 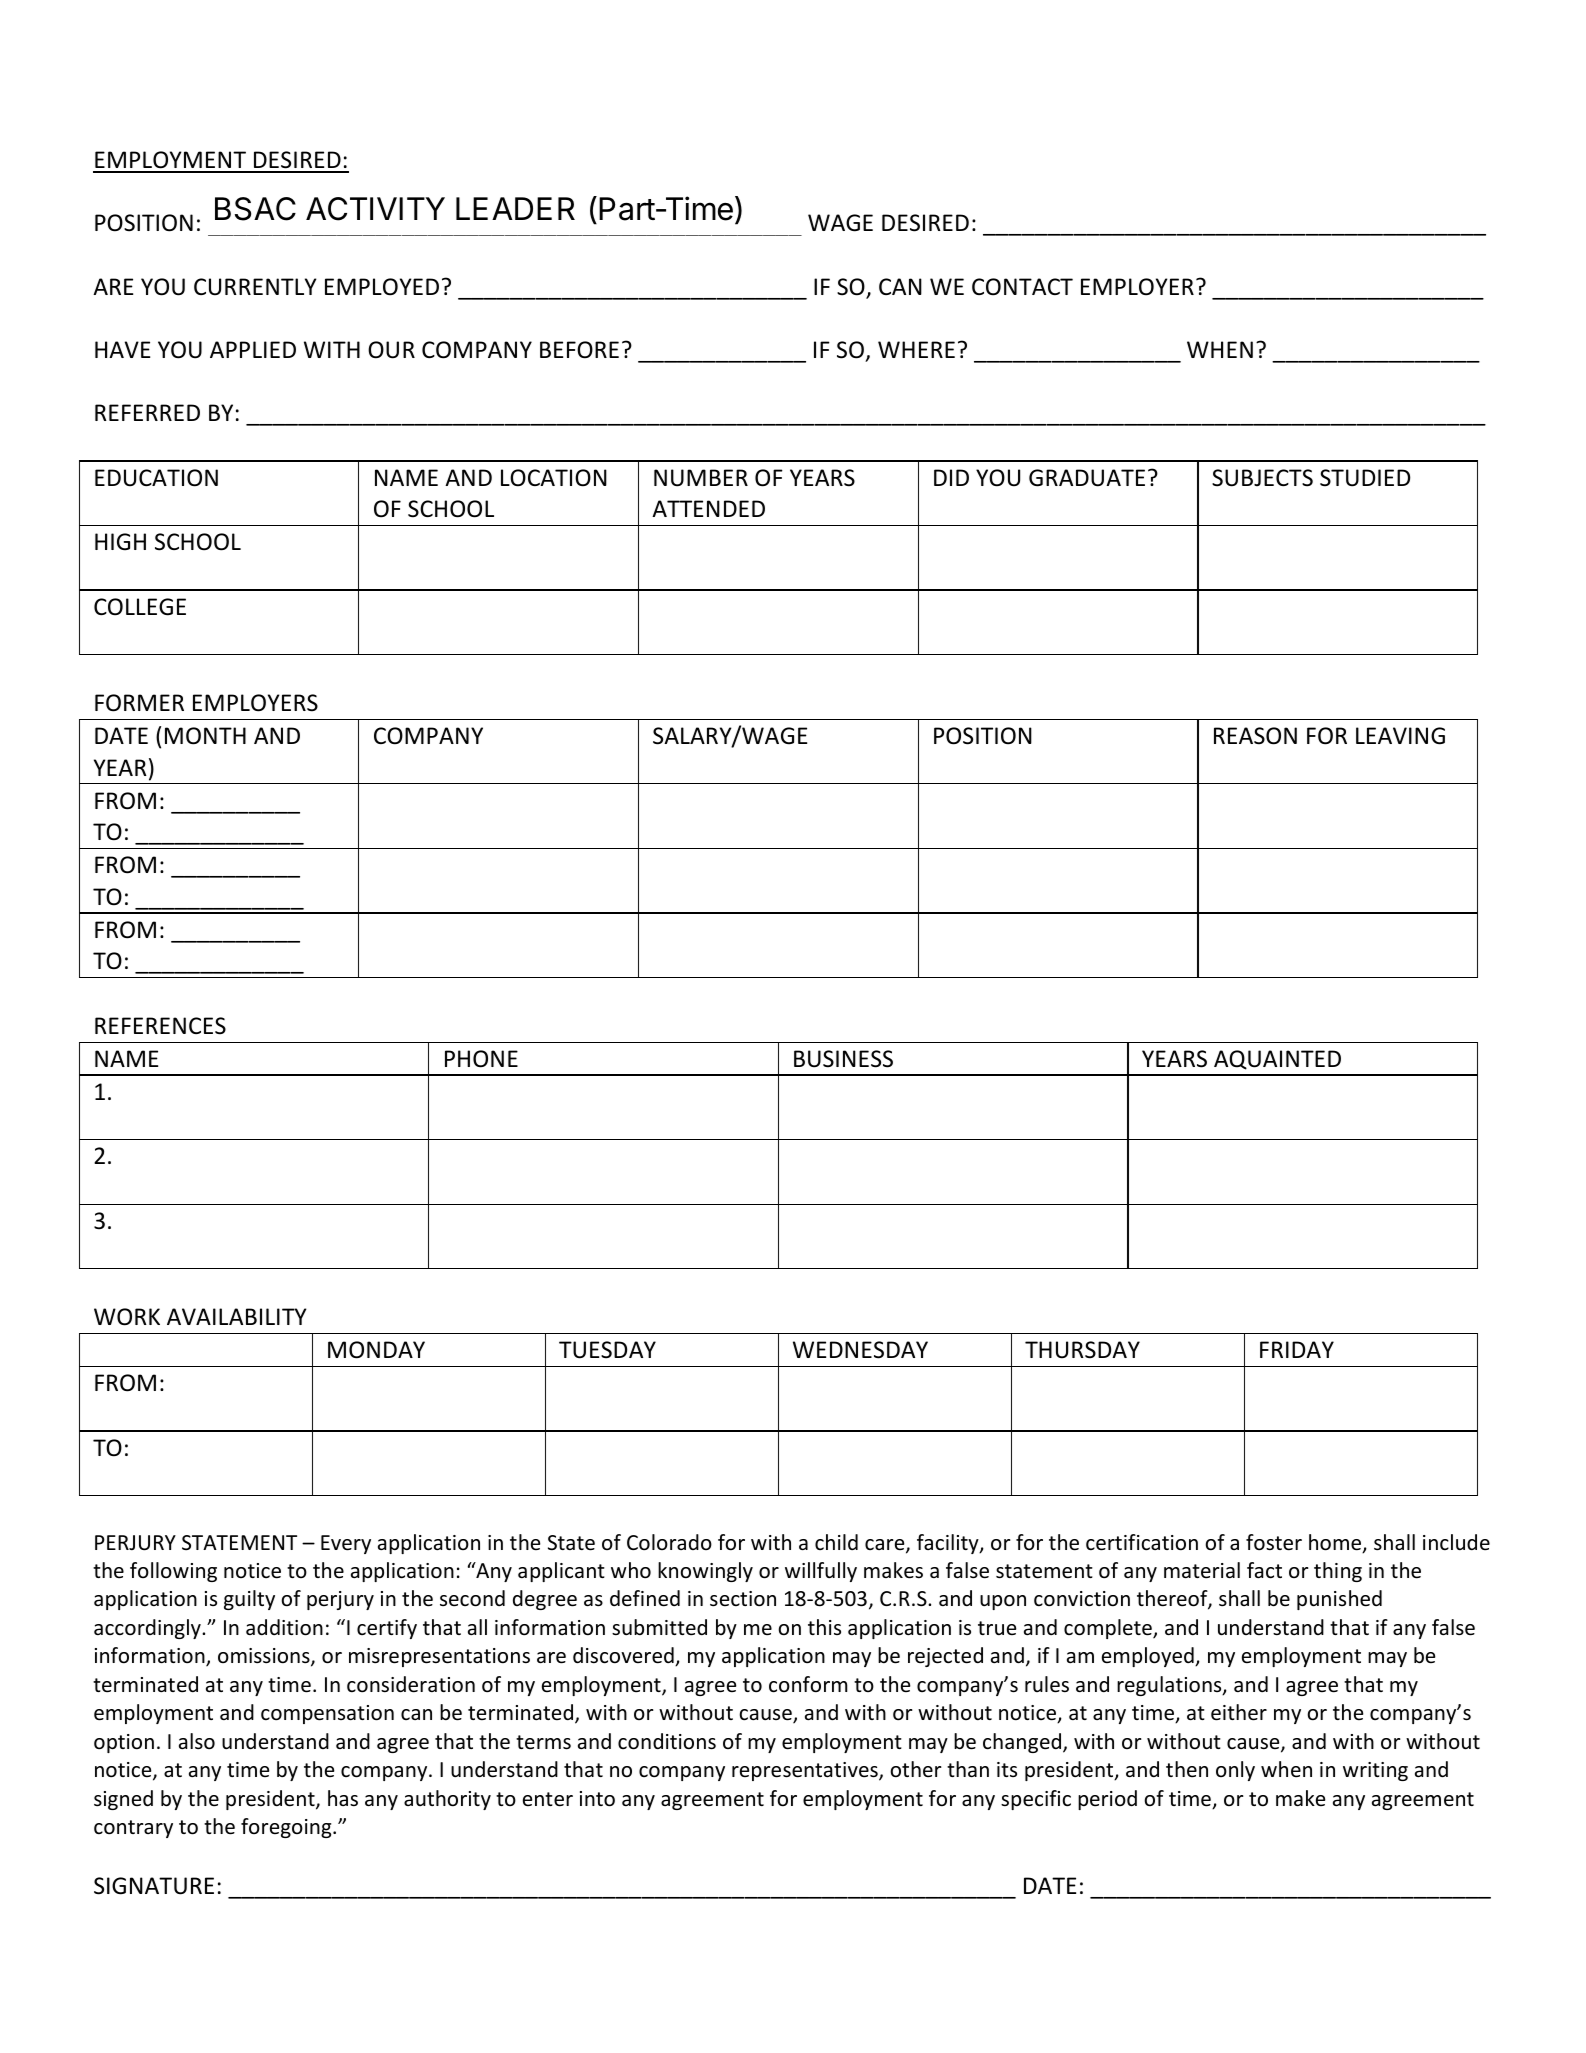 I want to click on SUBJECTS, so click(x=1262, y=478).
